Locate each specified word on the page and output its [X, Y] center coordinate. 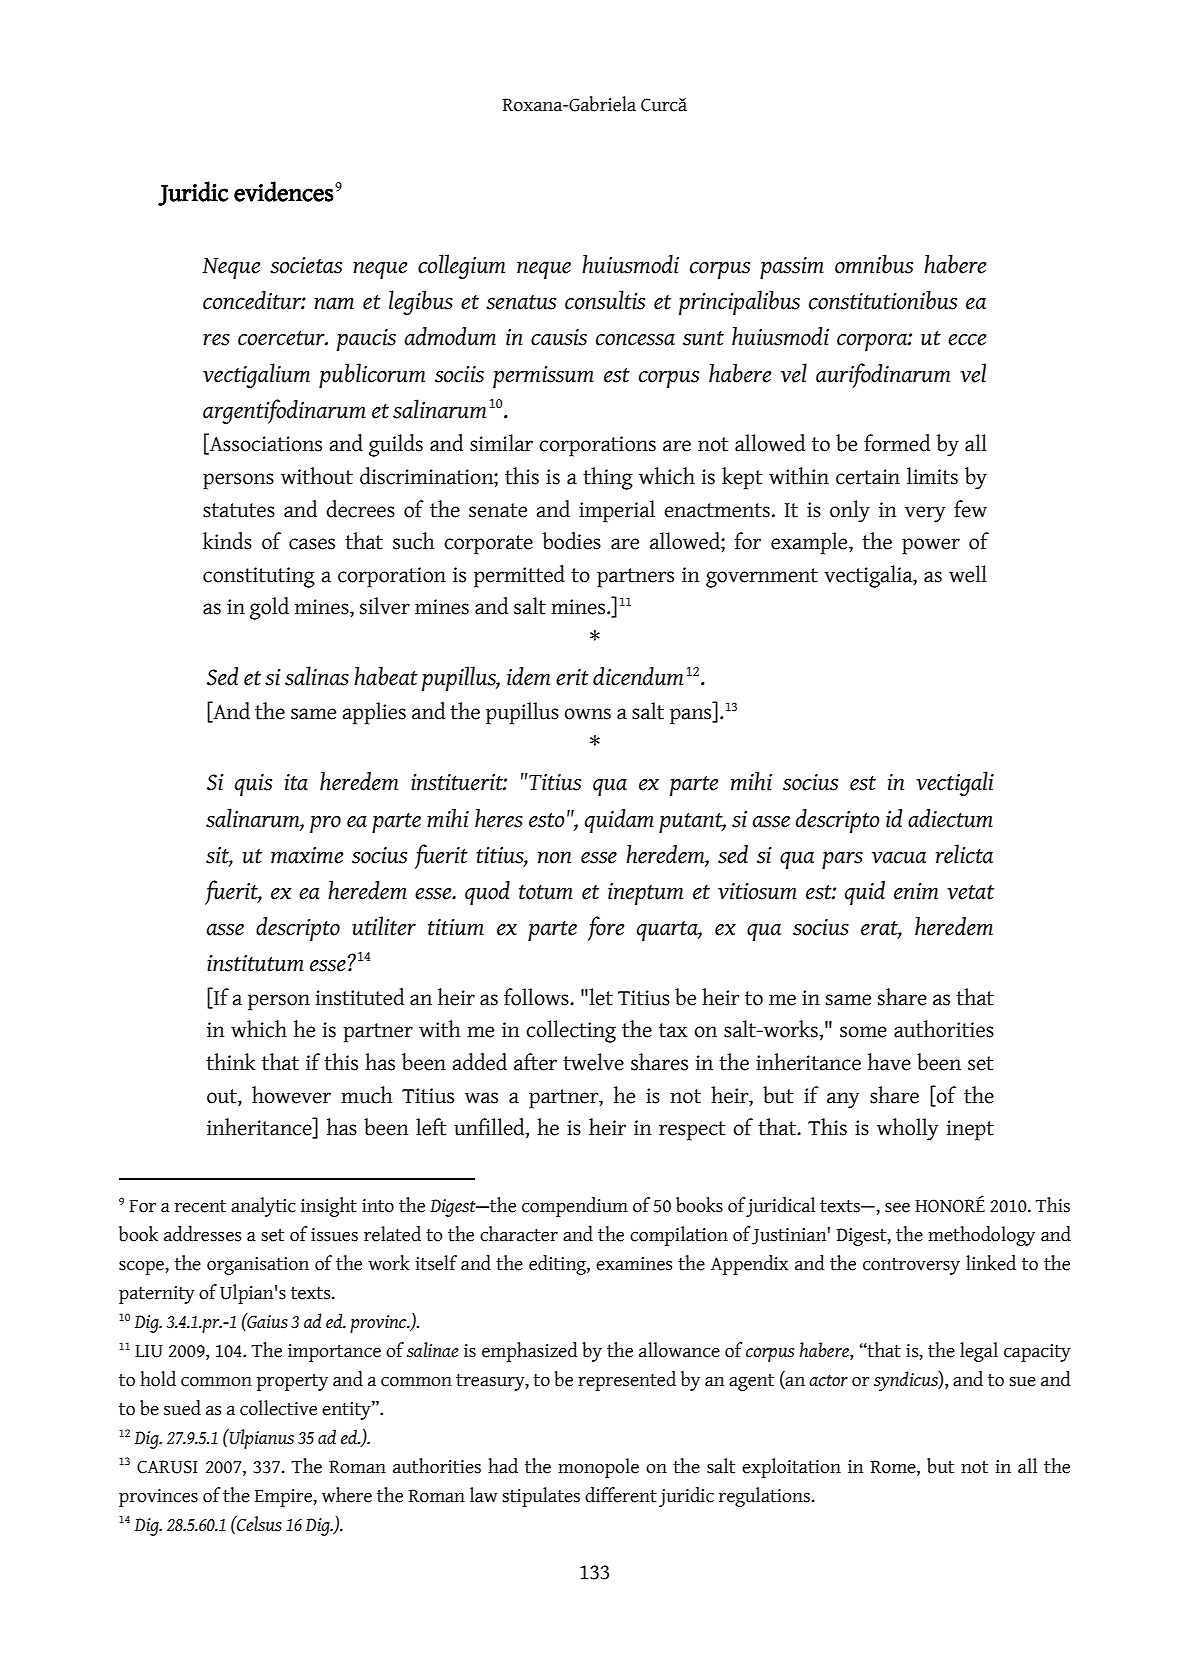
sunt [703, 338]
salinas [317, 676]
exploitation [791, 1468]
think [231, 1062]
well [968, 574]
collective [278, 1408]
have [889, 1062]
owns [587, 714]
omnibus [874, 264]
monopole [598, 1468]
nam [334, 304]
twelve [593, 1062]
